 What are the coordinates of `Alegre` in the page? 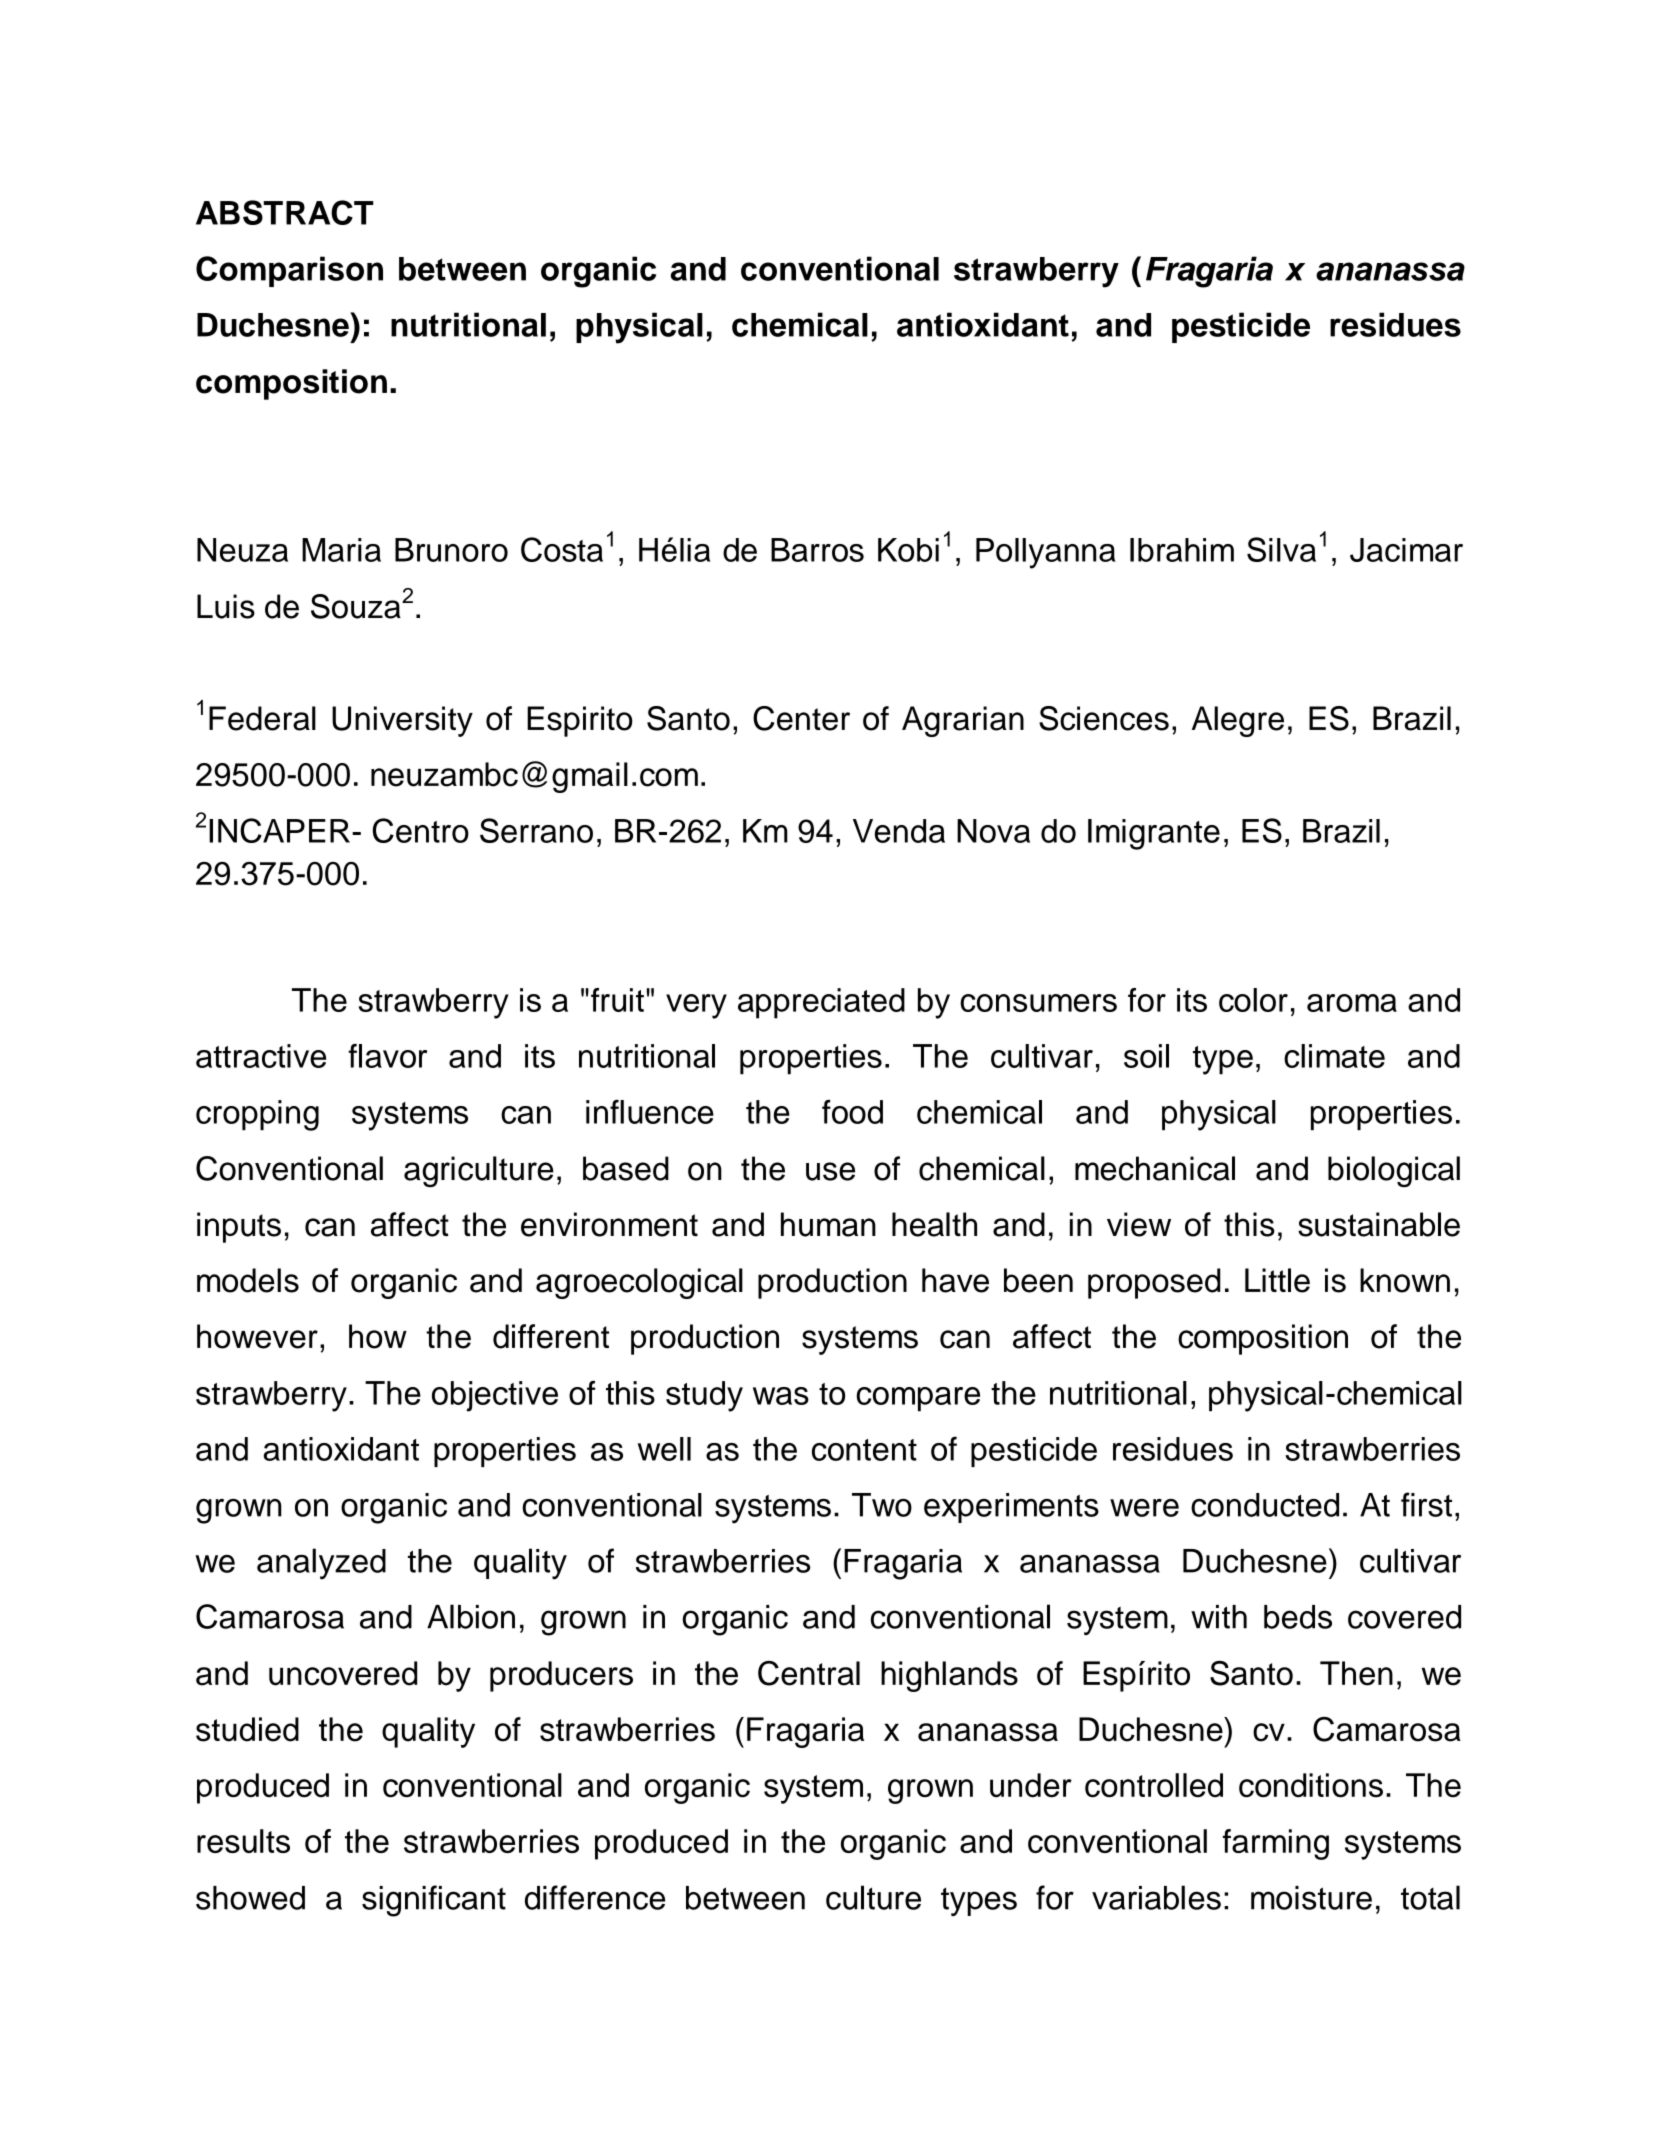 It's located at (1238, 721).
